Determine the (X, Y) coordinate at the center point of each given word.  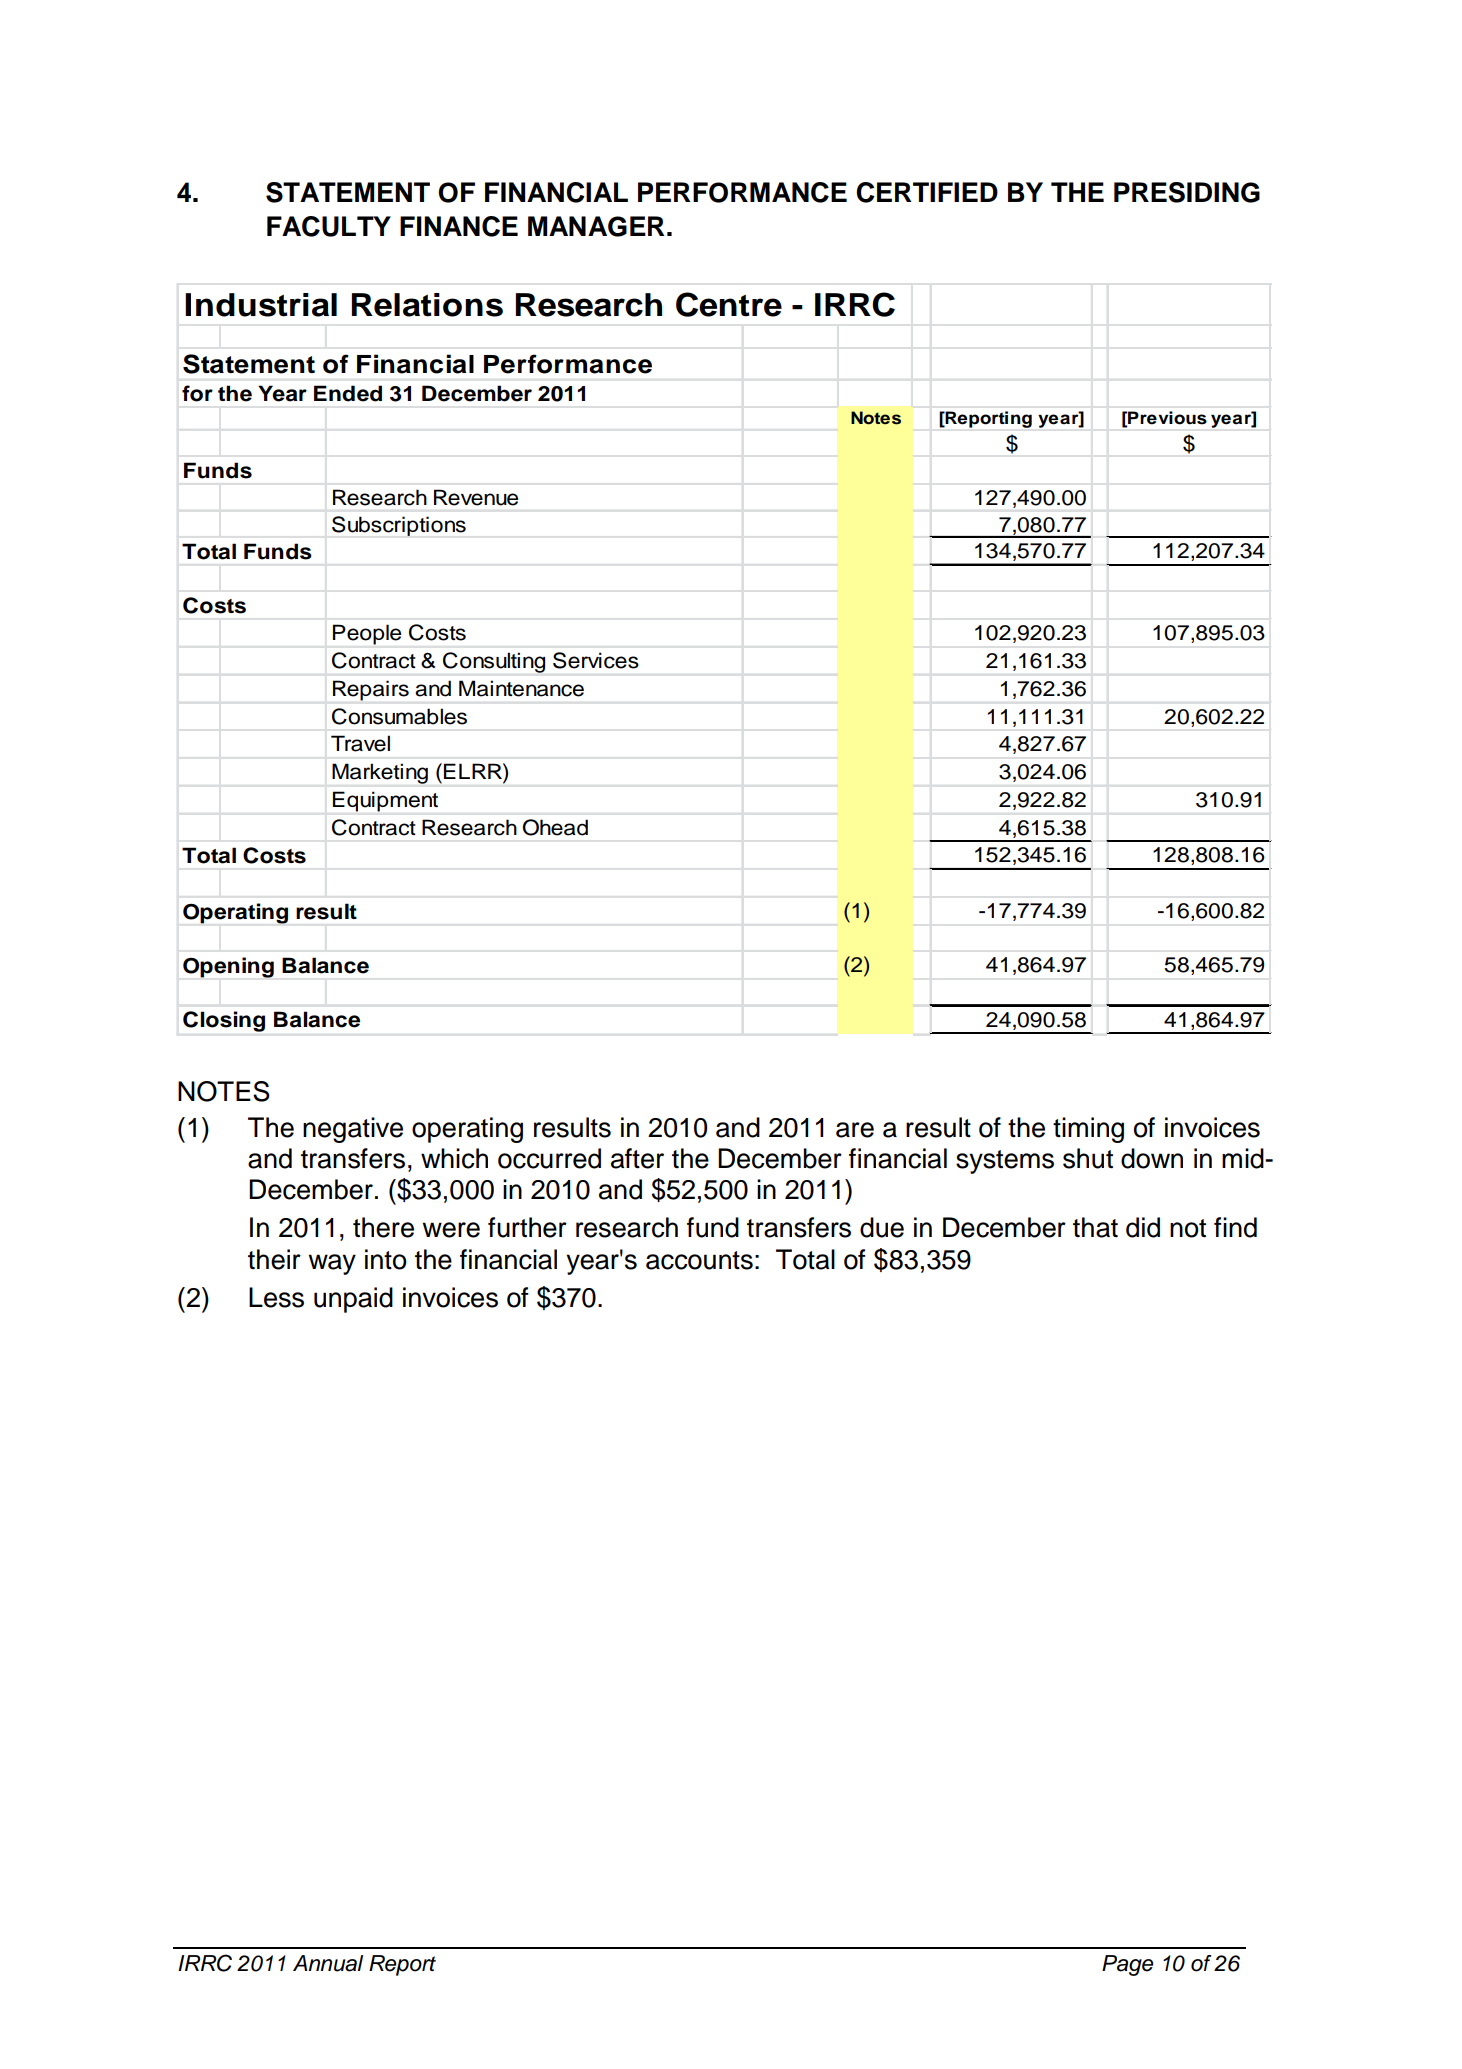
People (367, 634)
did (1143, 1227)
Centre (729, 304)
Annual (328, 1963)
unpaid (353, 1300)
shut (1088, 1158)
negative (353, 1130)
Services (596, 660)
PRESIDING (1187, 192)
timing (1088, 1130)
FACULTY (329, 226)
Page (1127, 1965)
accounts (699, 1260)
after (637, 1158)
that (1095, 1227)
